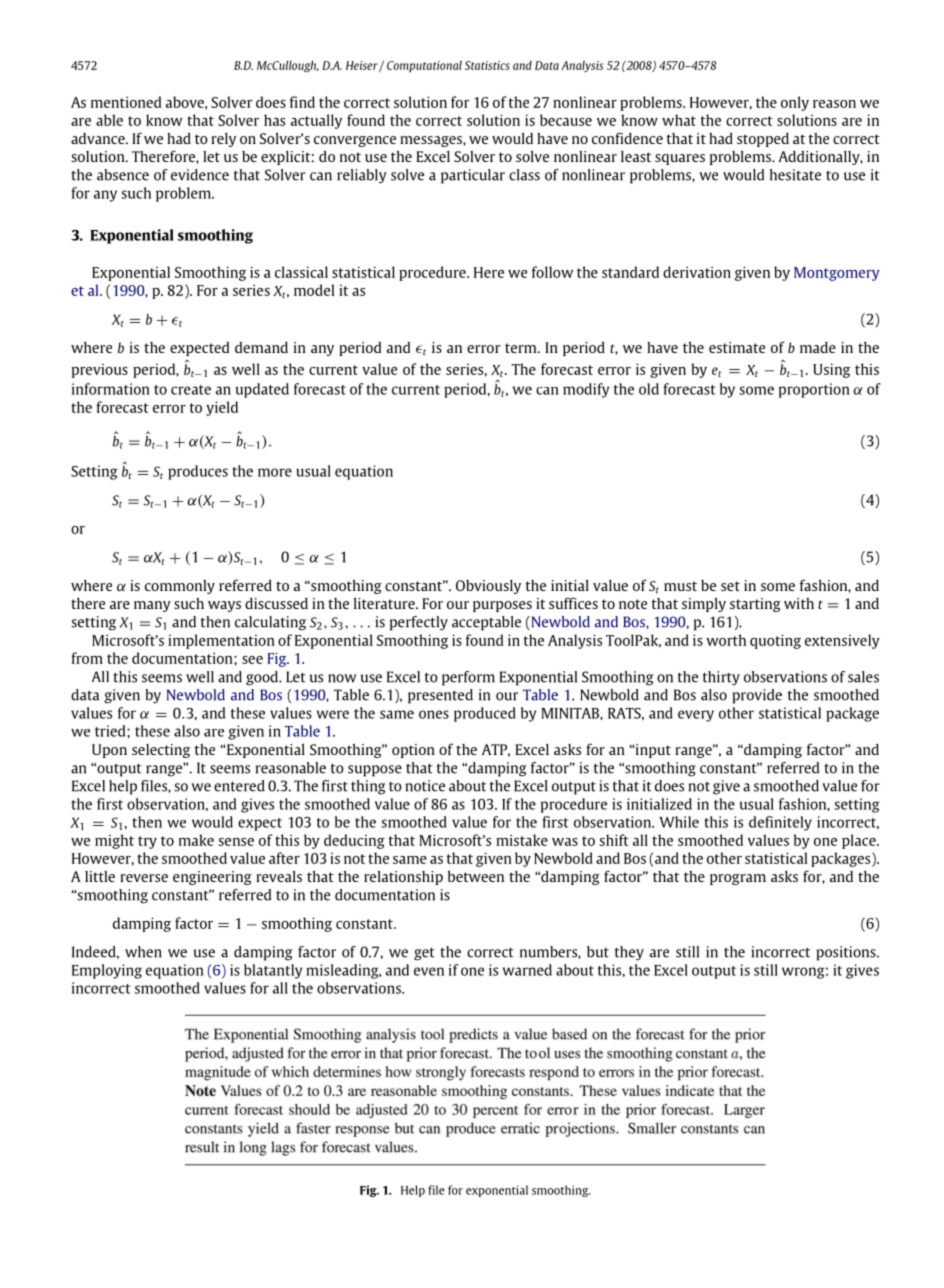  I want to click on when, so click(143, 952).
